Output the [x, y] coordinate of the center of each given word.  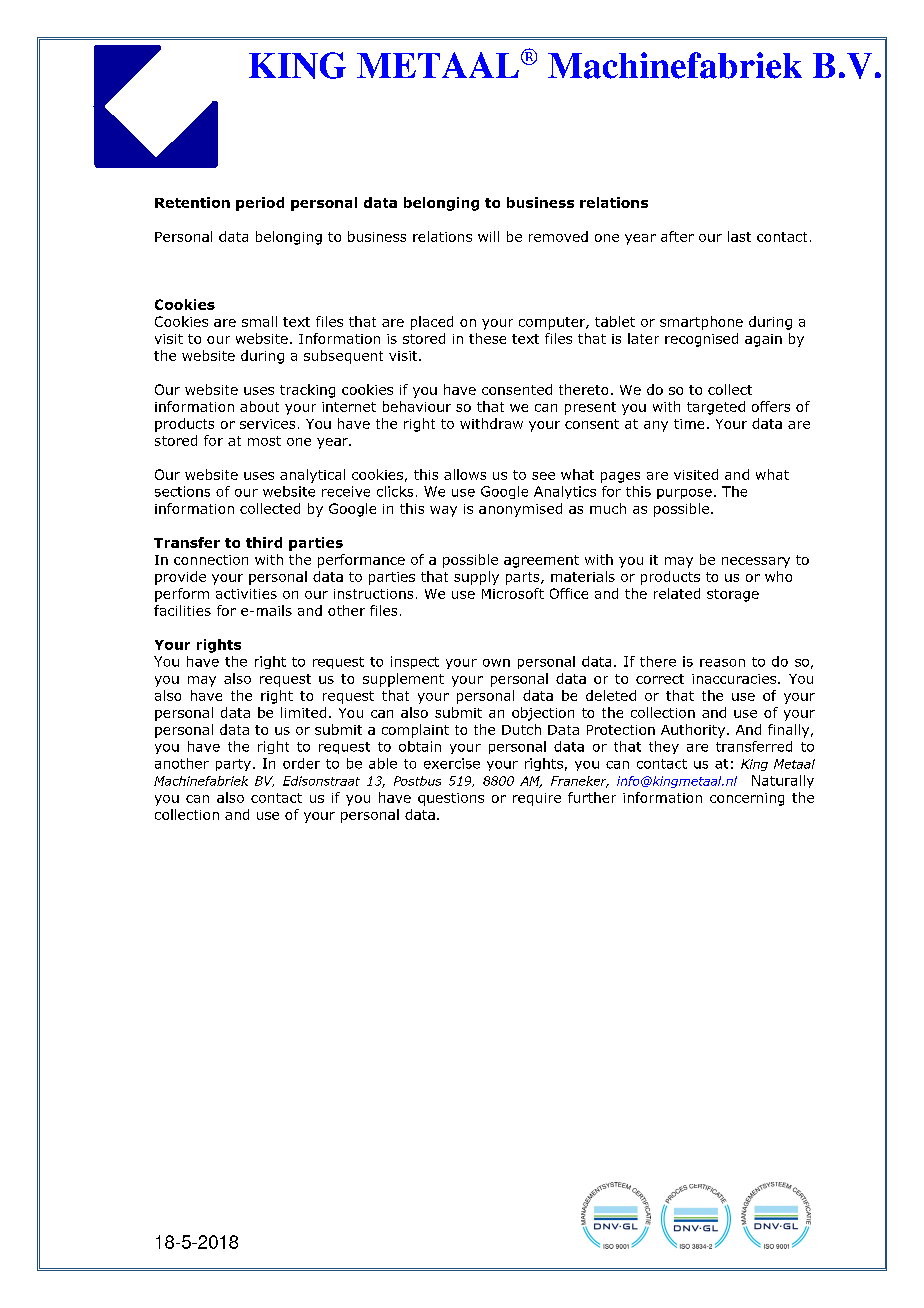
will [488, 236]
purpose [684, 494]
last [739, 236]
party [233, 765]
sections [182, 491]
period [260, 204]
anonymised [520, 510]
